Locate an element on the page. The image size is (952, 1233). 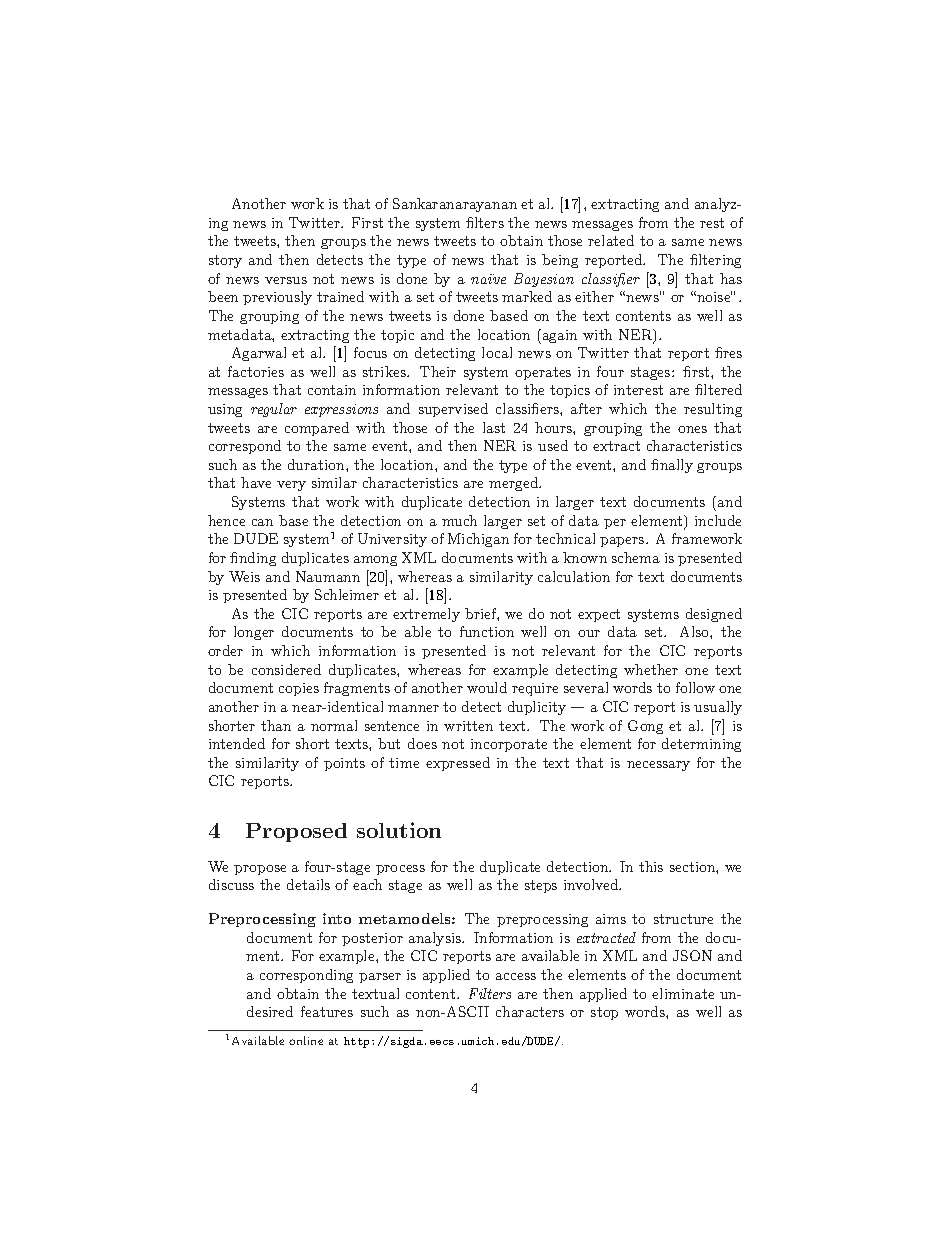
filtering is located at coordinates (715, 261).
